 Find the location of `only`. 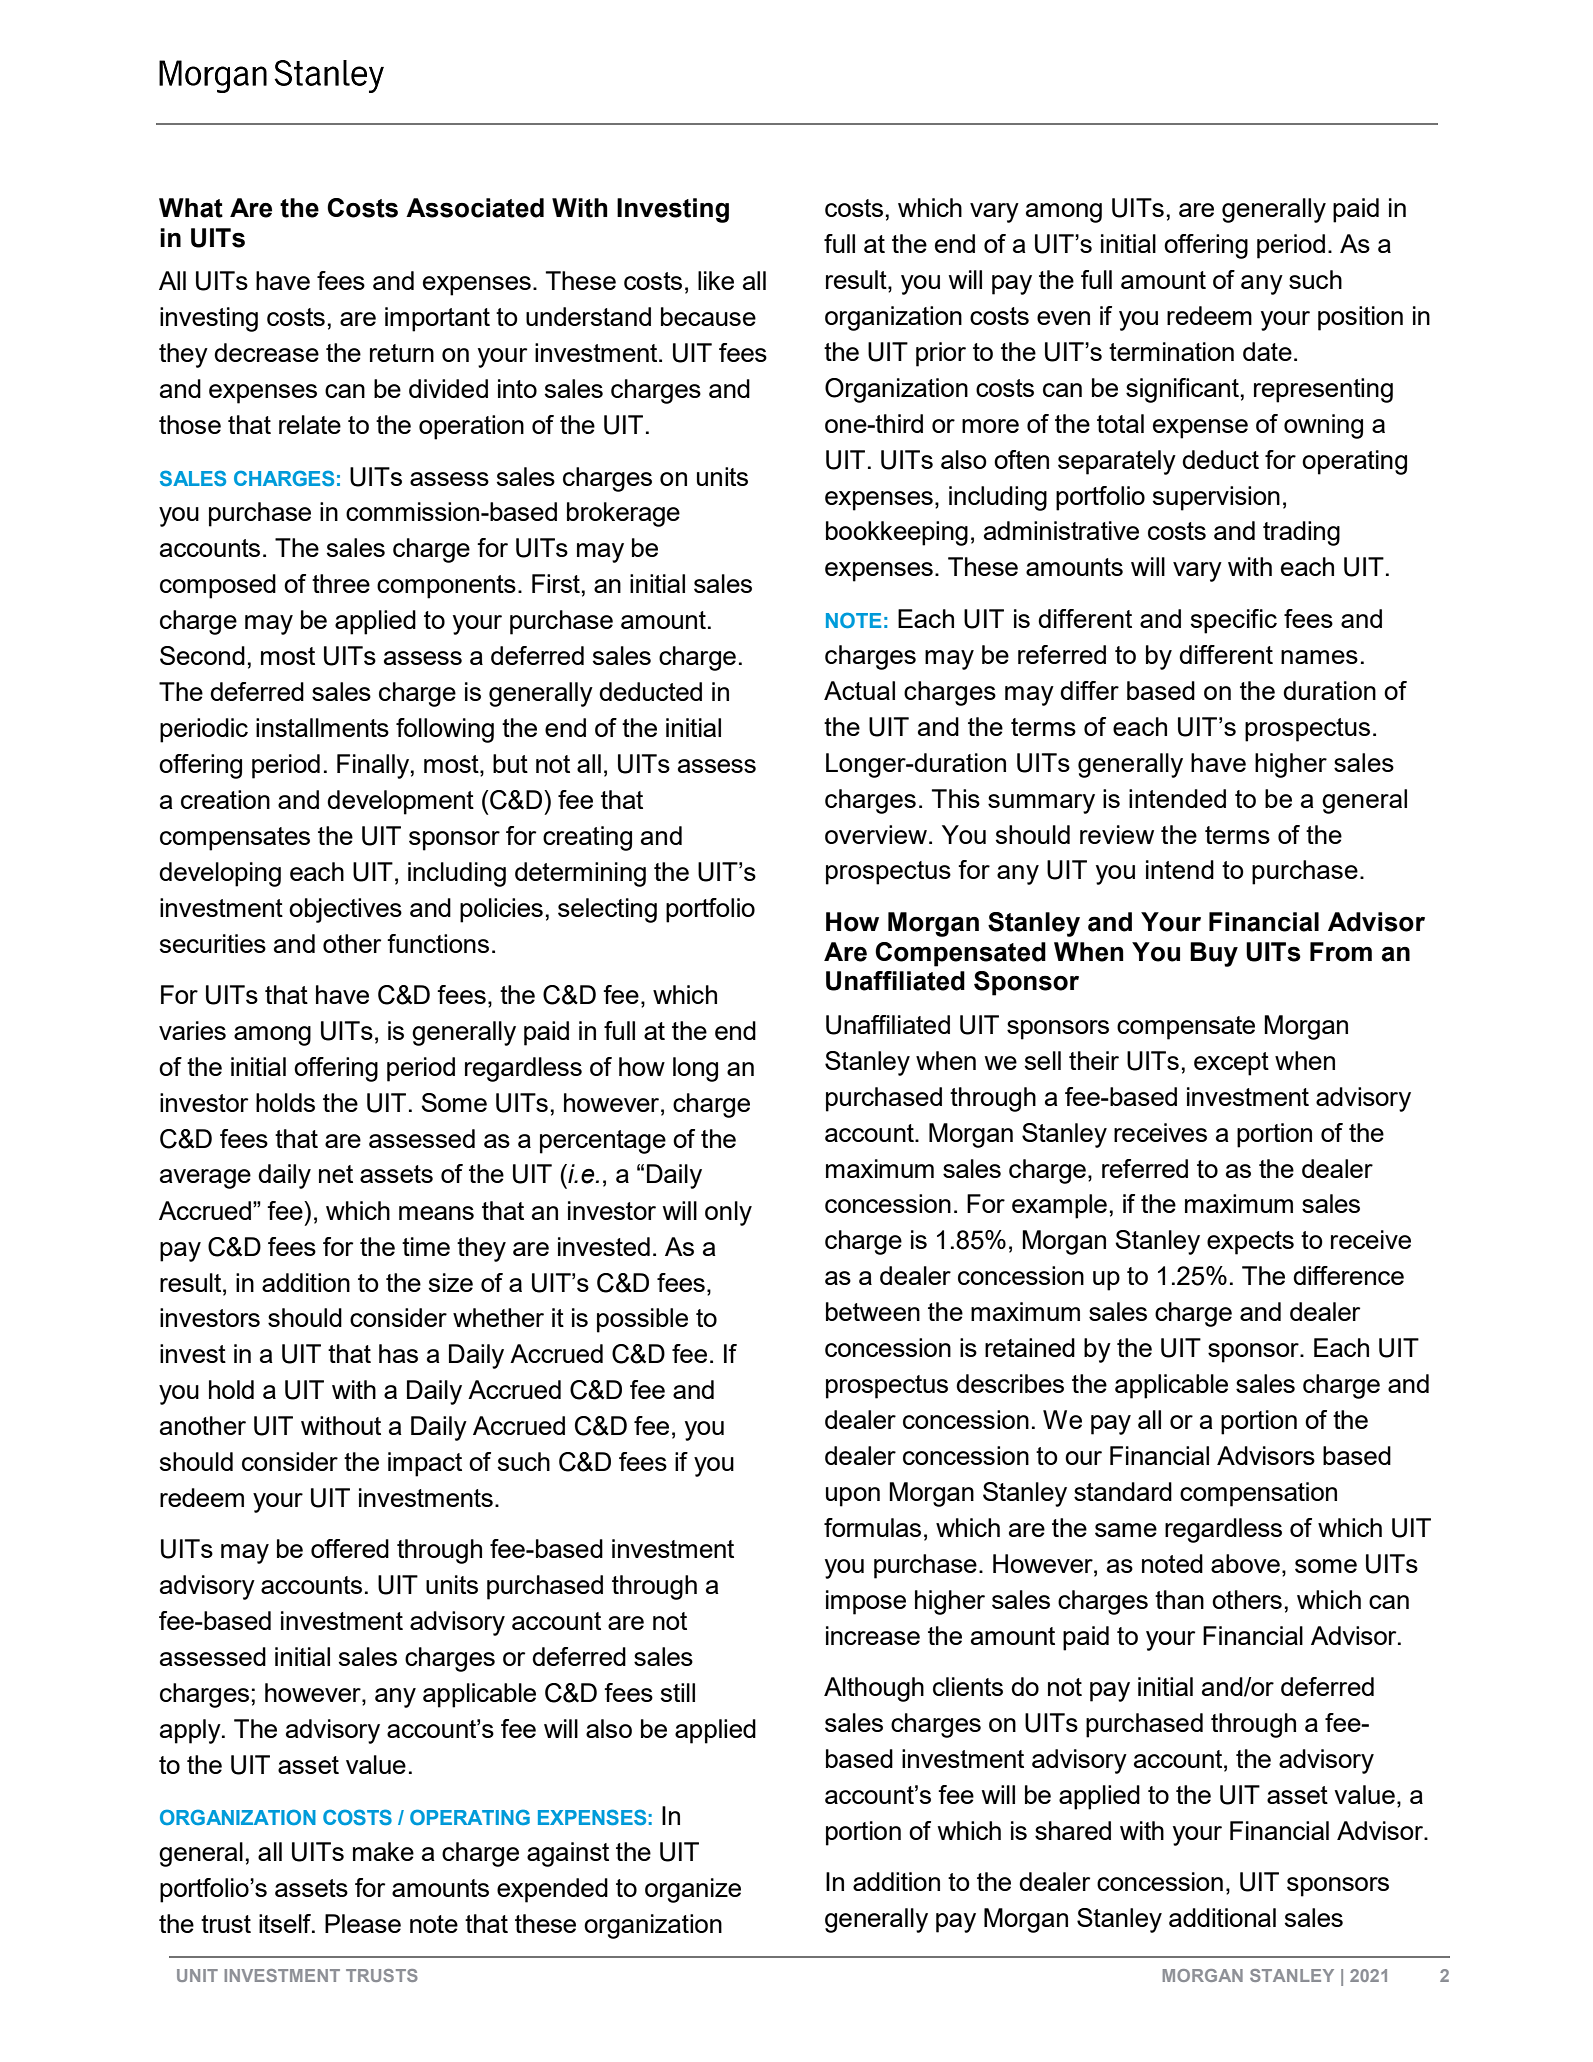

only is located at coordinates (728, 1213).
